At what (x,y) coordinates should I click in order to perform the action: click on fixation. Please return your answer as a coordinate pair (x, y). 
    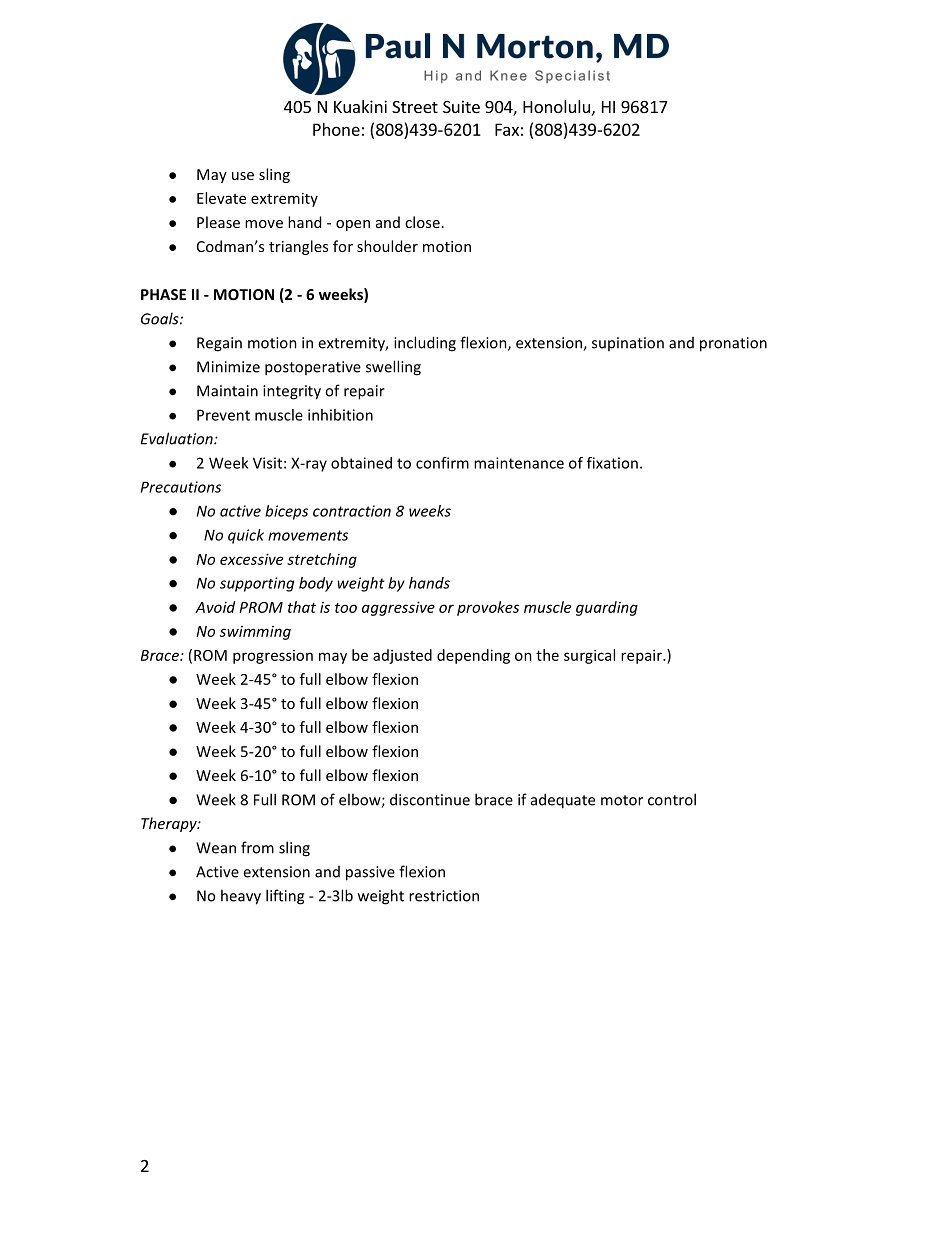
    Looking at the image, I should click on (612, 463).
